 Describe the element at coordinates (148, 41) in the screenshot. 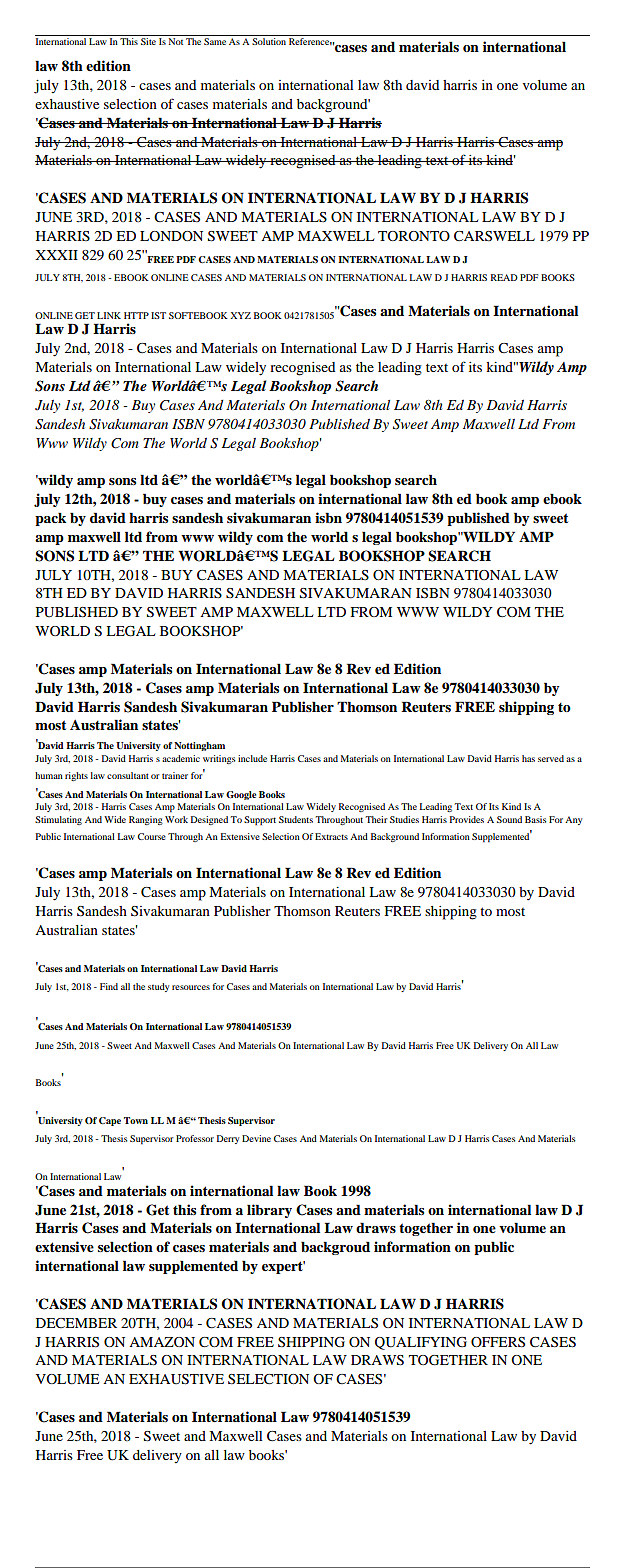

I see `Site` at that location.
